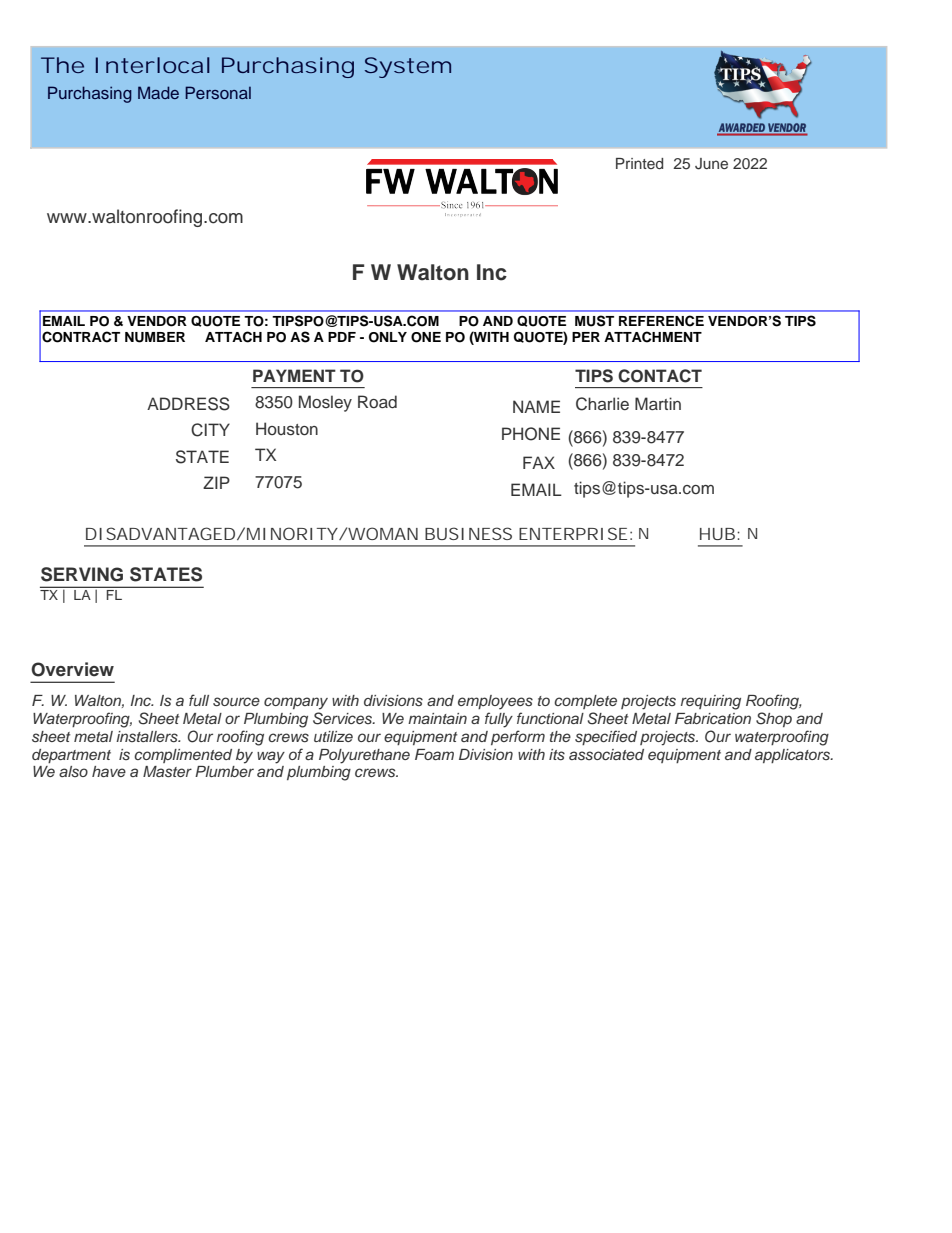 This page has width=952, height=1233. What do you see at coordinates (468, 533) in the page?
I see `BUSINESS` at bounding box center [468, 533].
